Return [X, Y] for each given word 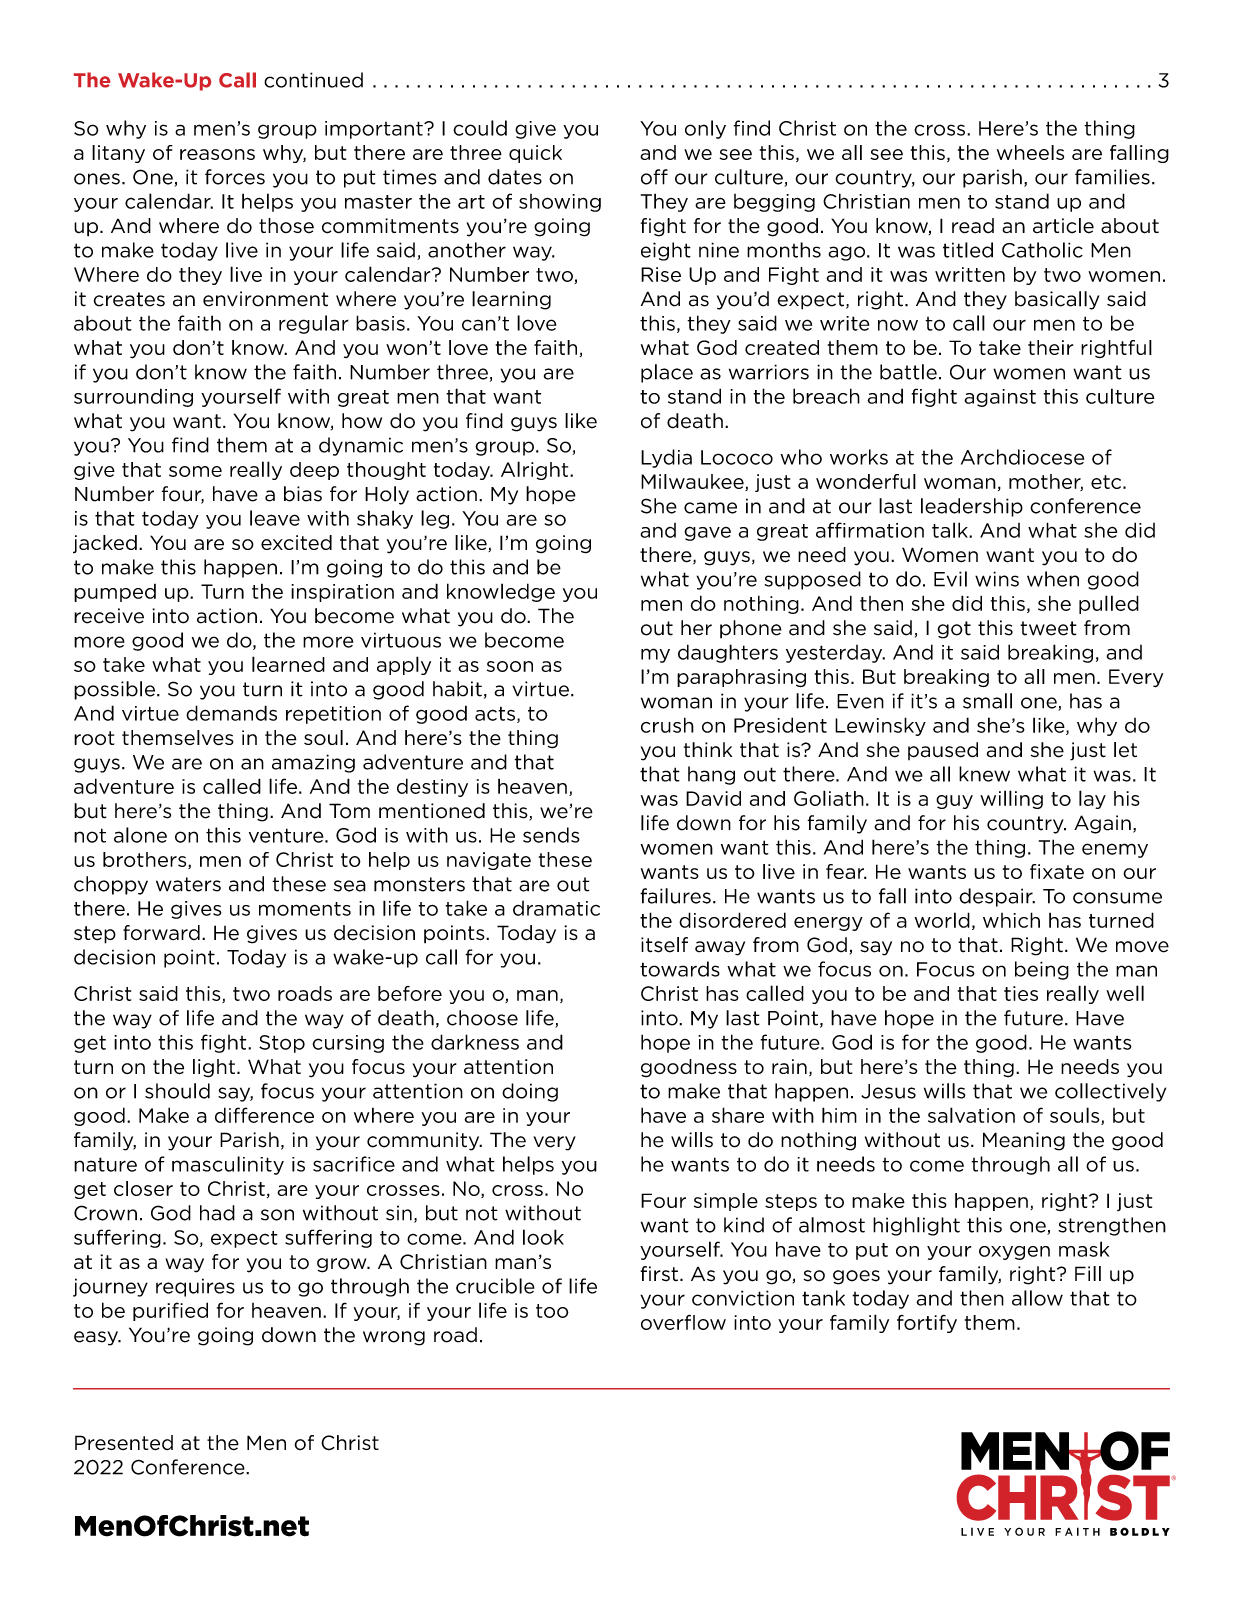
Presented [124, 1443]
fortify [927, 1324]
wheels [1030, 152]
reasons [217, 154]
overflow [683, 1322]
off [654, 177]
